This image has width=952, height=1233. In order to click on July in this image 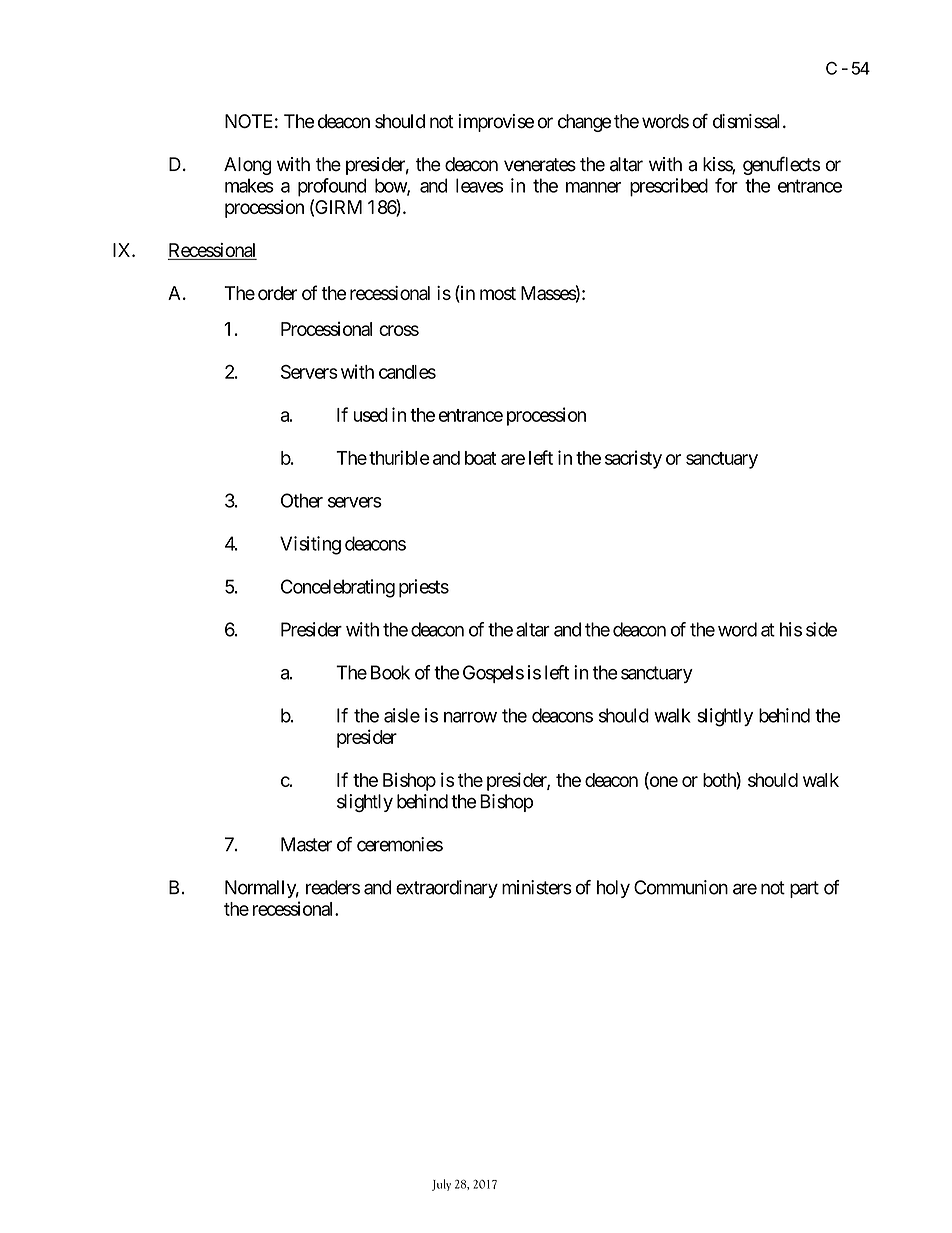, I will do `click(441, 1185)`.
